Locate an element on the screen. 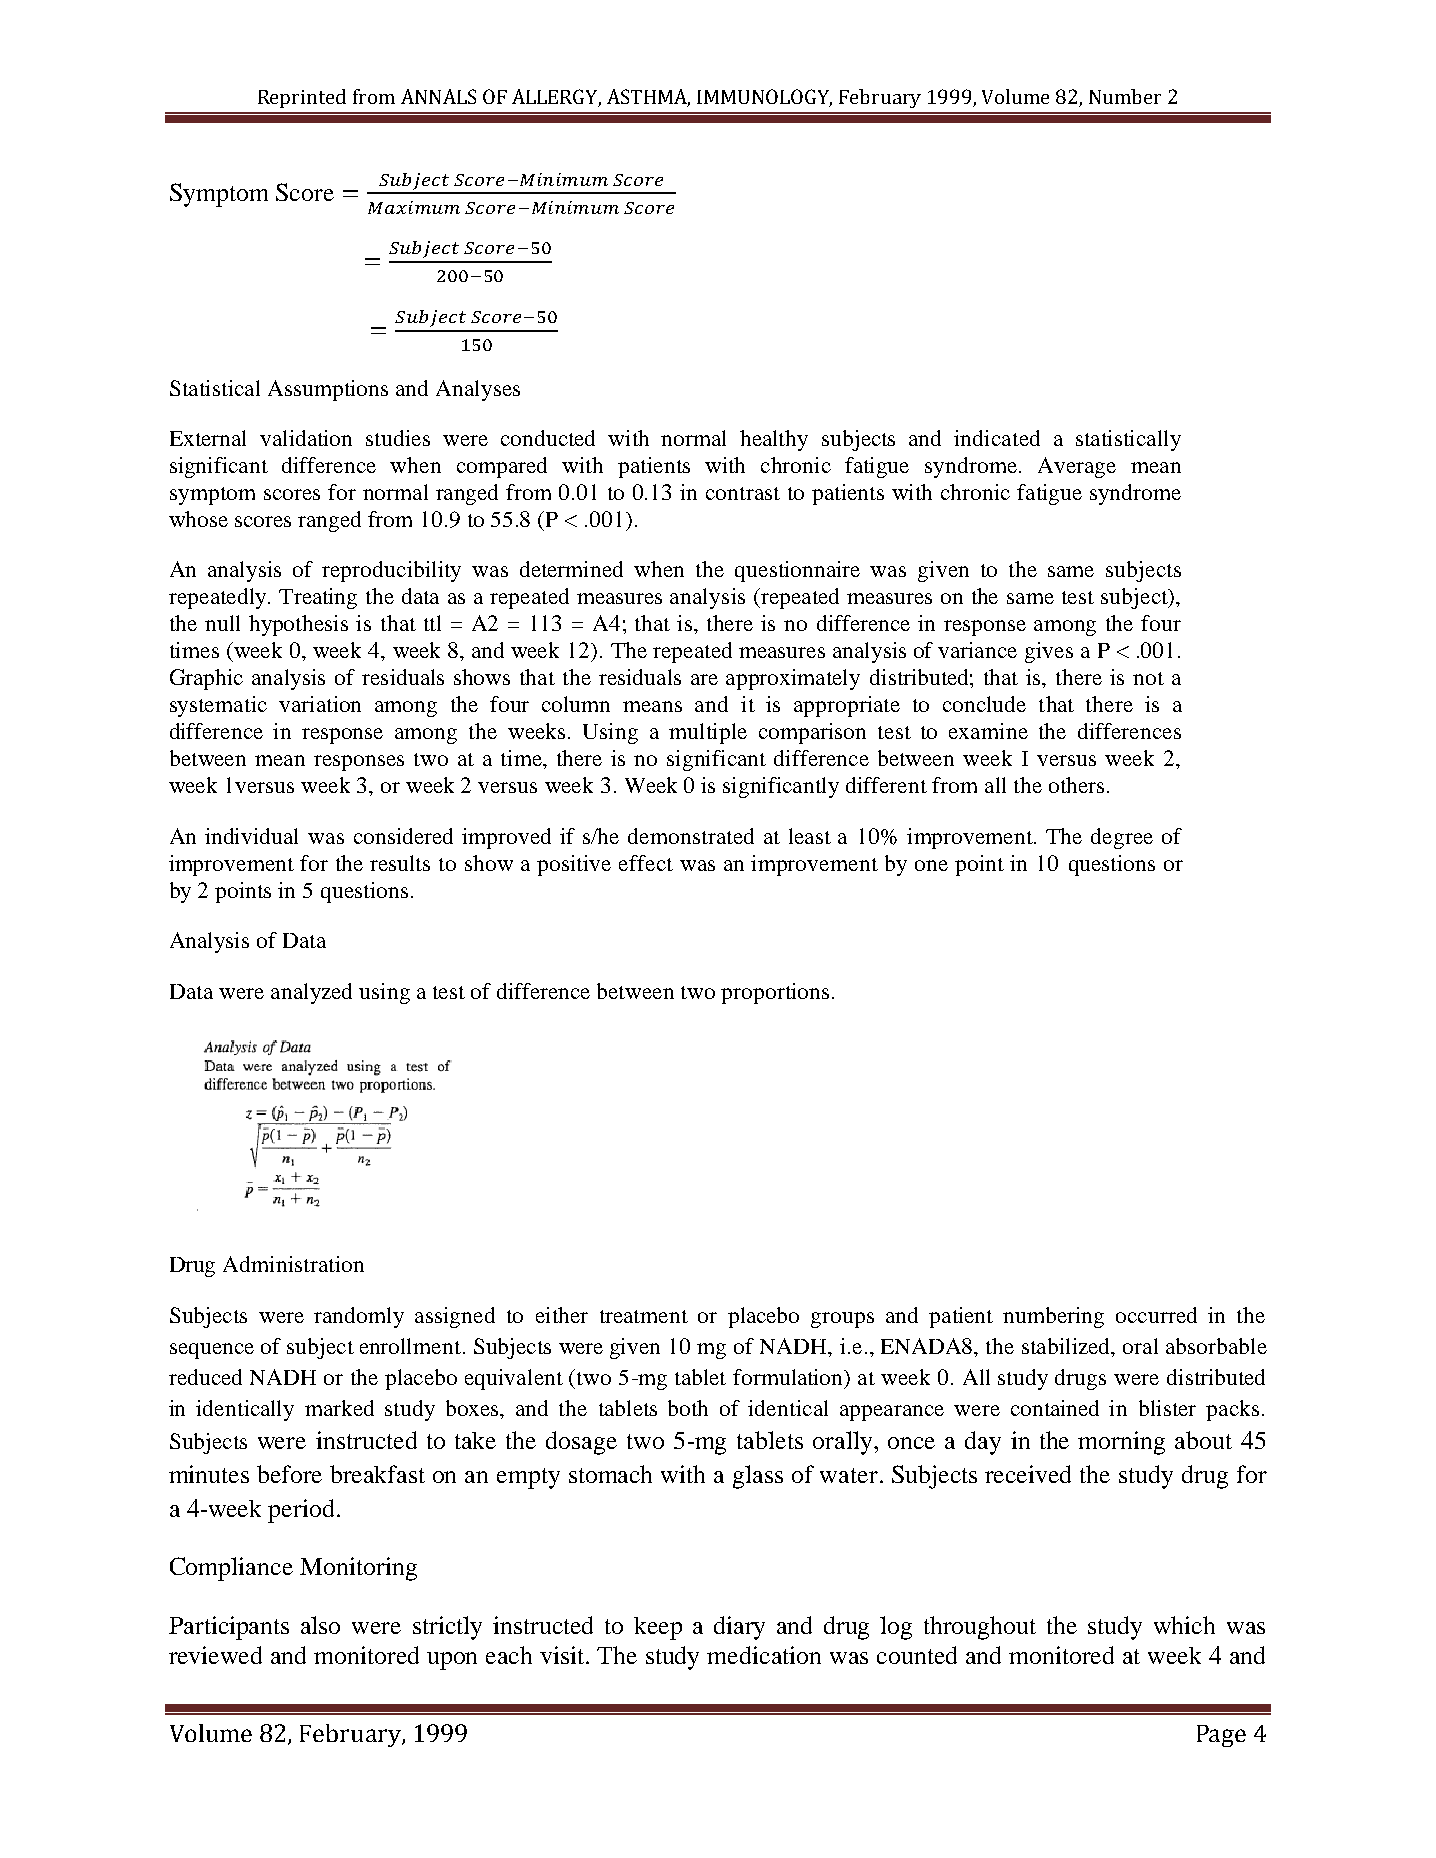  Average is located at coordinates (1077, 467).
